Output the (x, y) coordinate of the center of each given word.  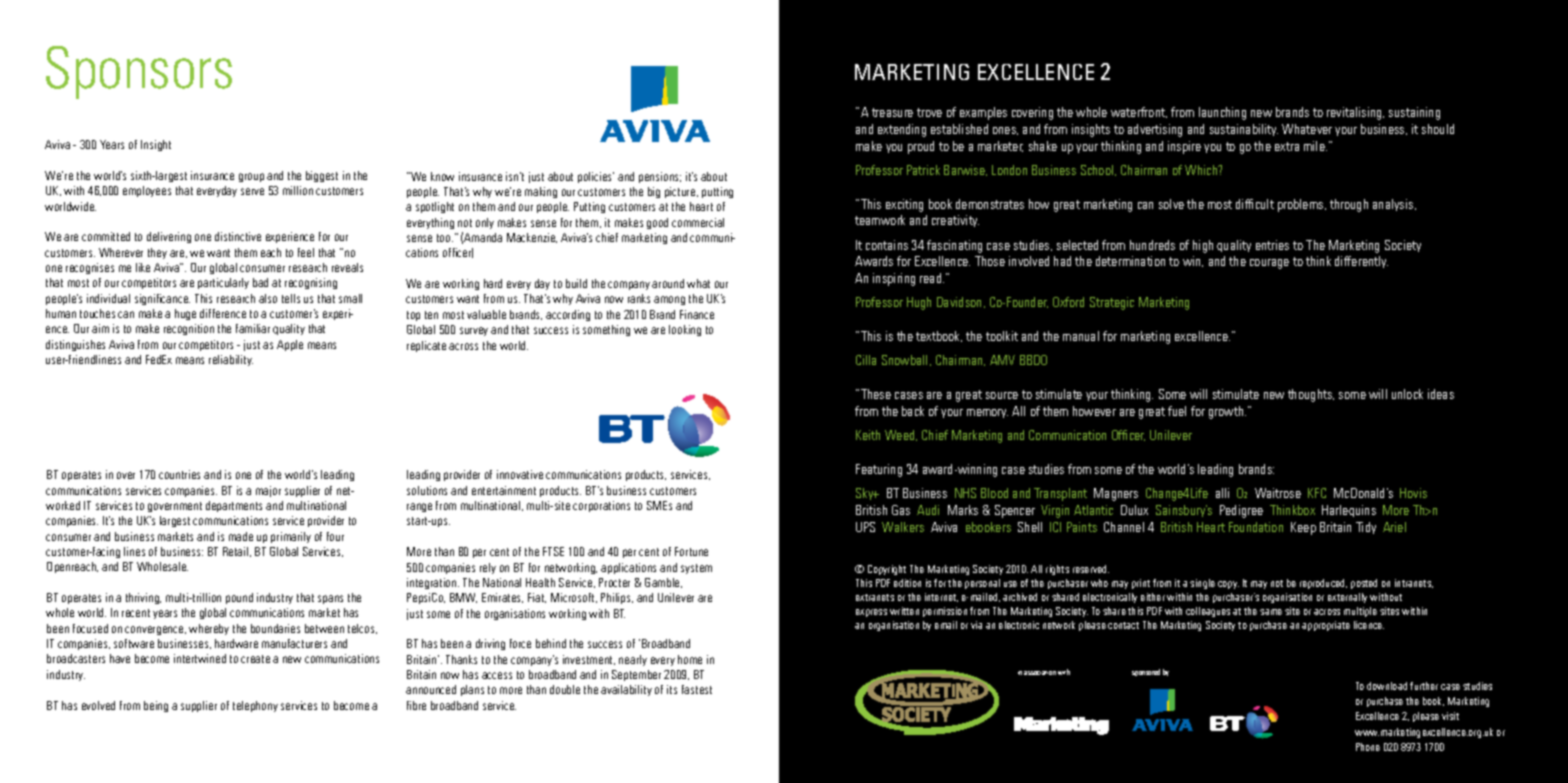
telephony (255, 706)
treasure (892, 112)
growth (1227, 412)
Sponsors (139, 72)
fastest (697, 689)
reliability (231, 360)
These (876, 394)
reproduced (1323, 584)
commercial (698, 222)
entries (1272, 245)
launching (1222, 113)
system (696, 569)
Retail (237, 552)
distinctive (238, 236)
